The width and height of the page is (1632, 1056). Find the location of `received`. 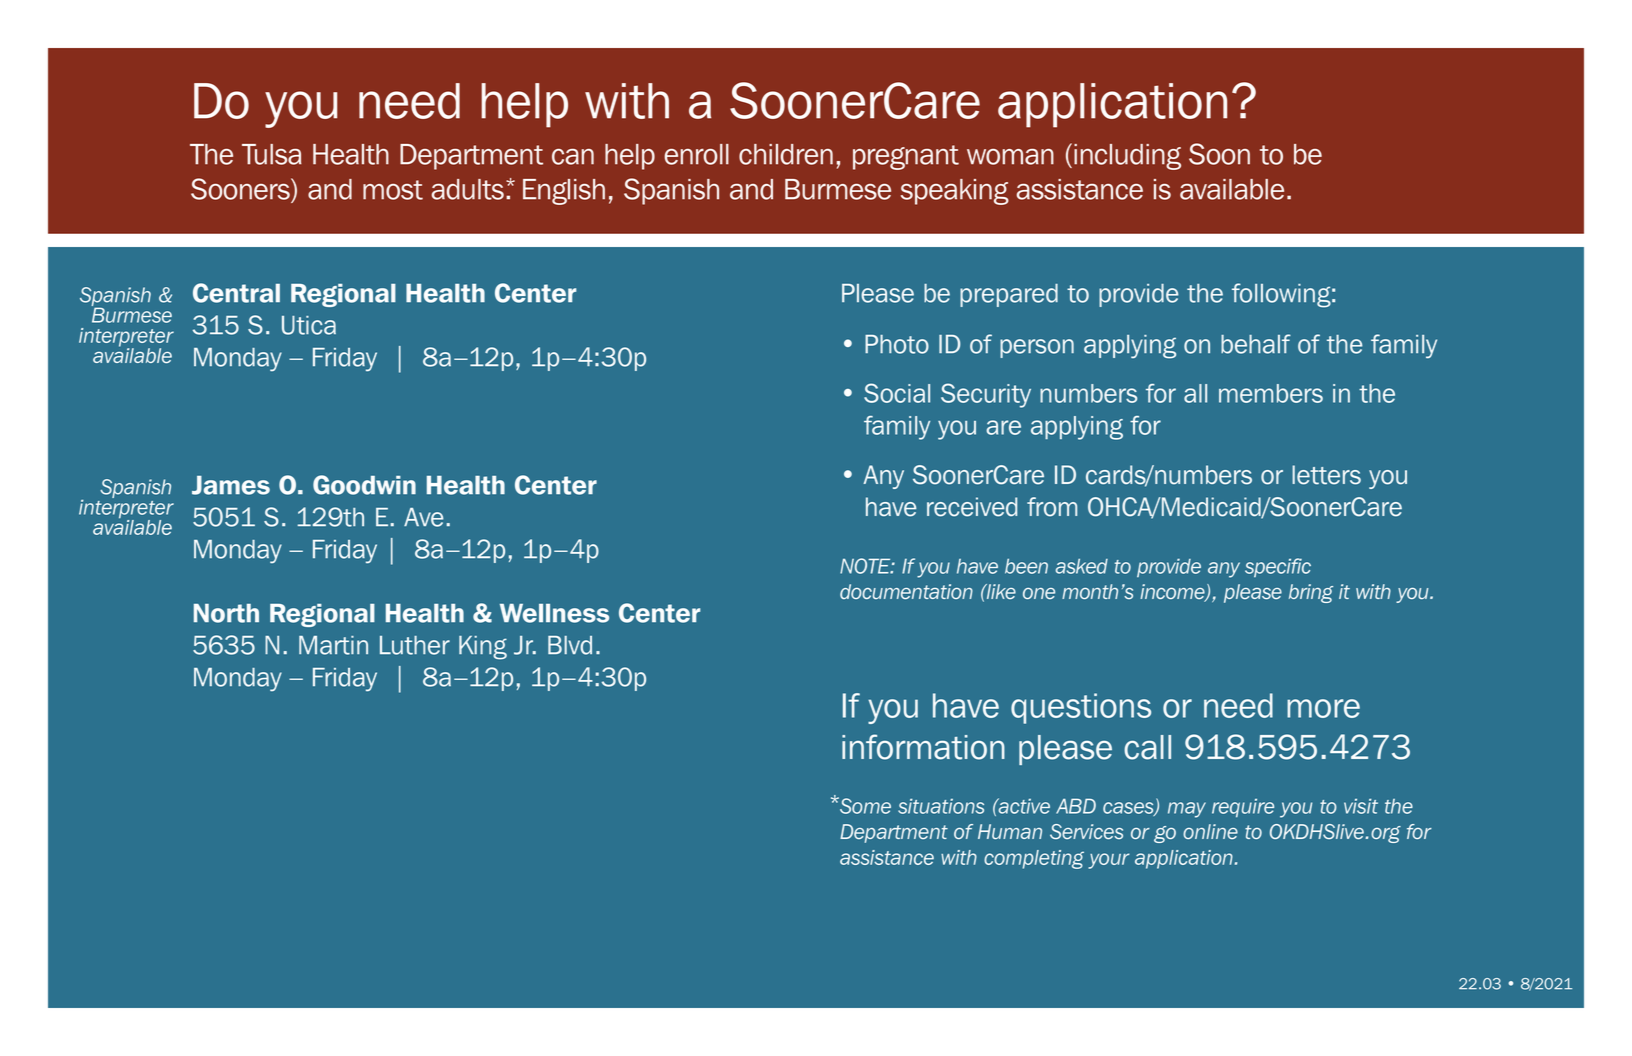

received is located at coordinates (972, 507).
